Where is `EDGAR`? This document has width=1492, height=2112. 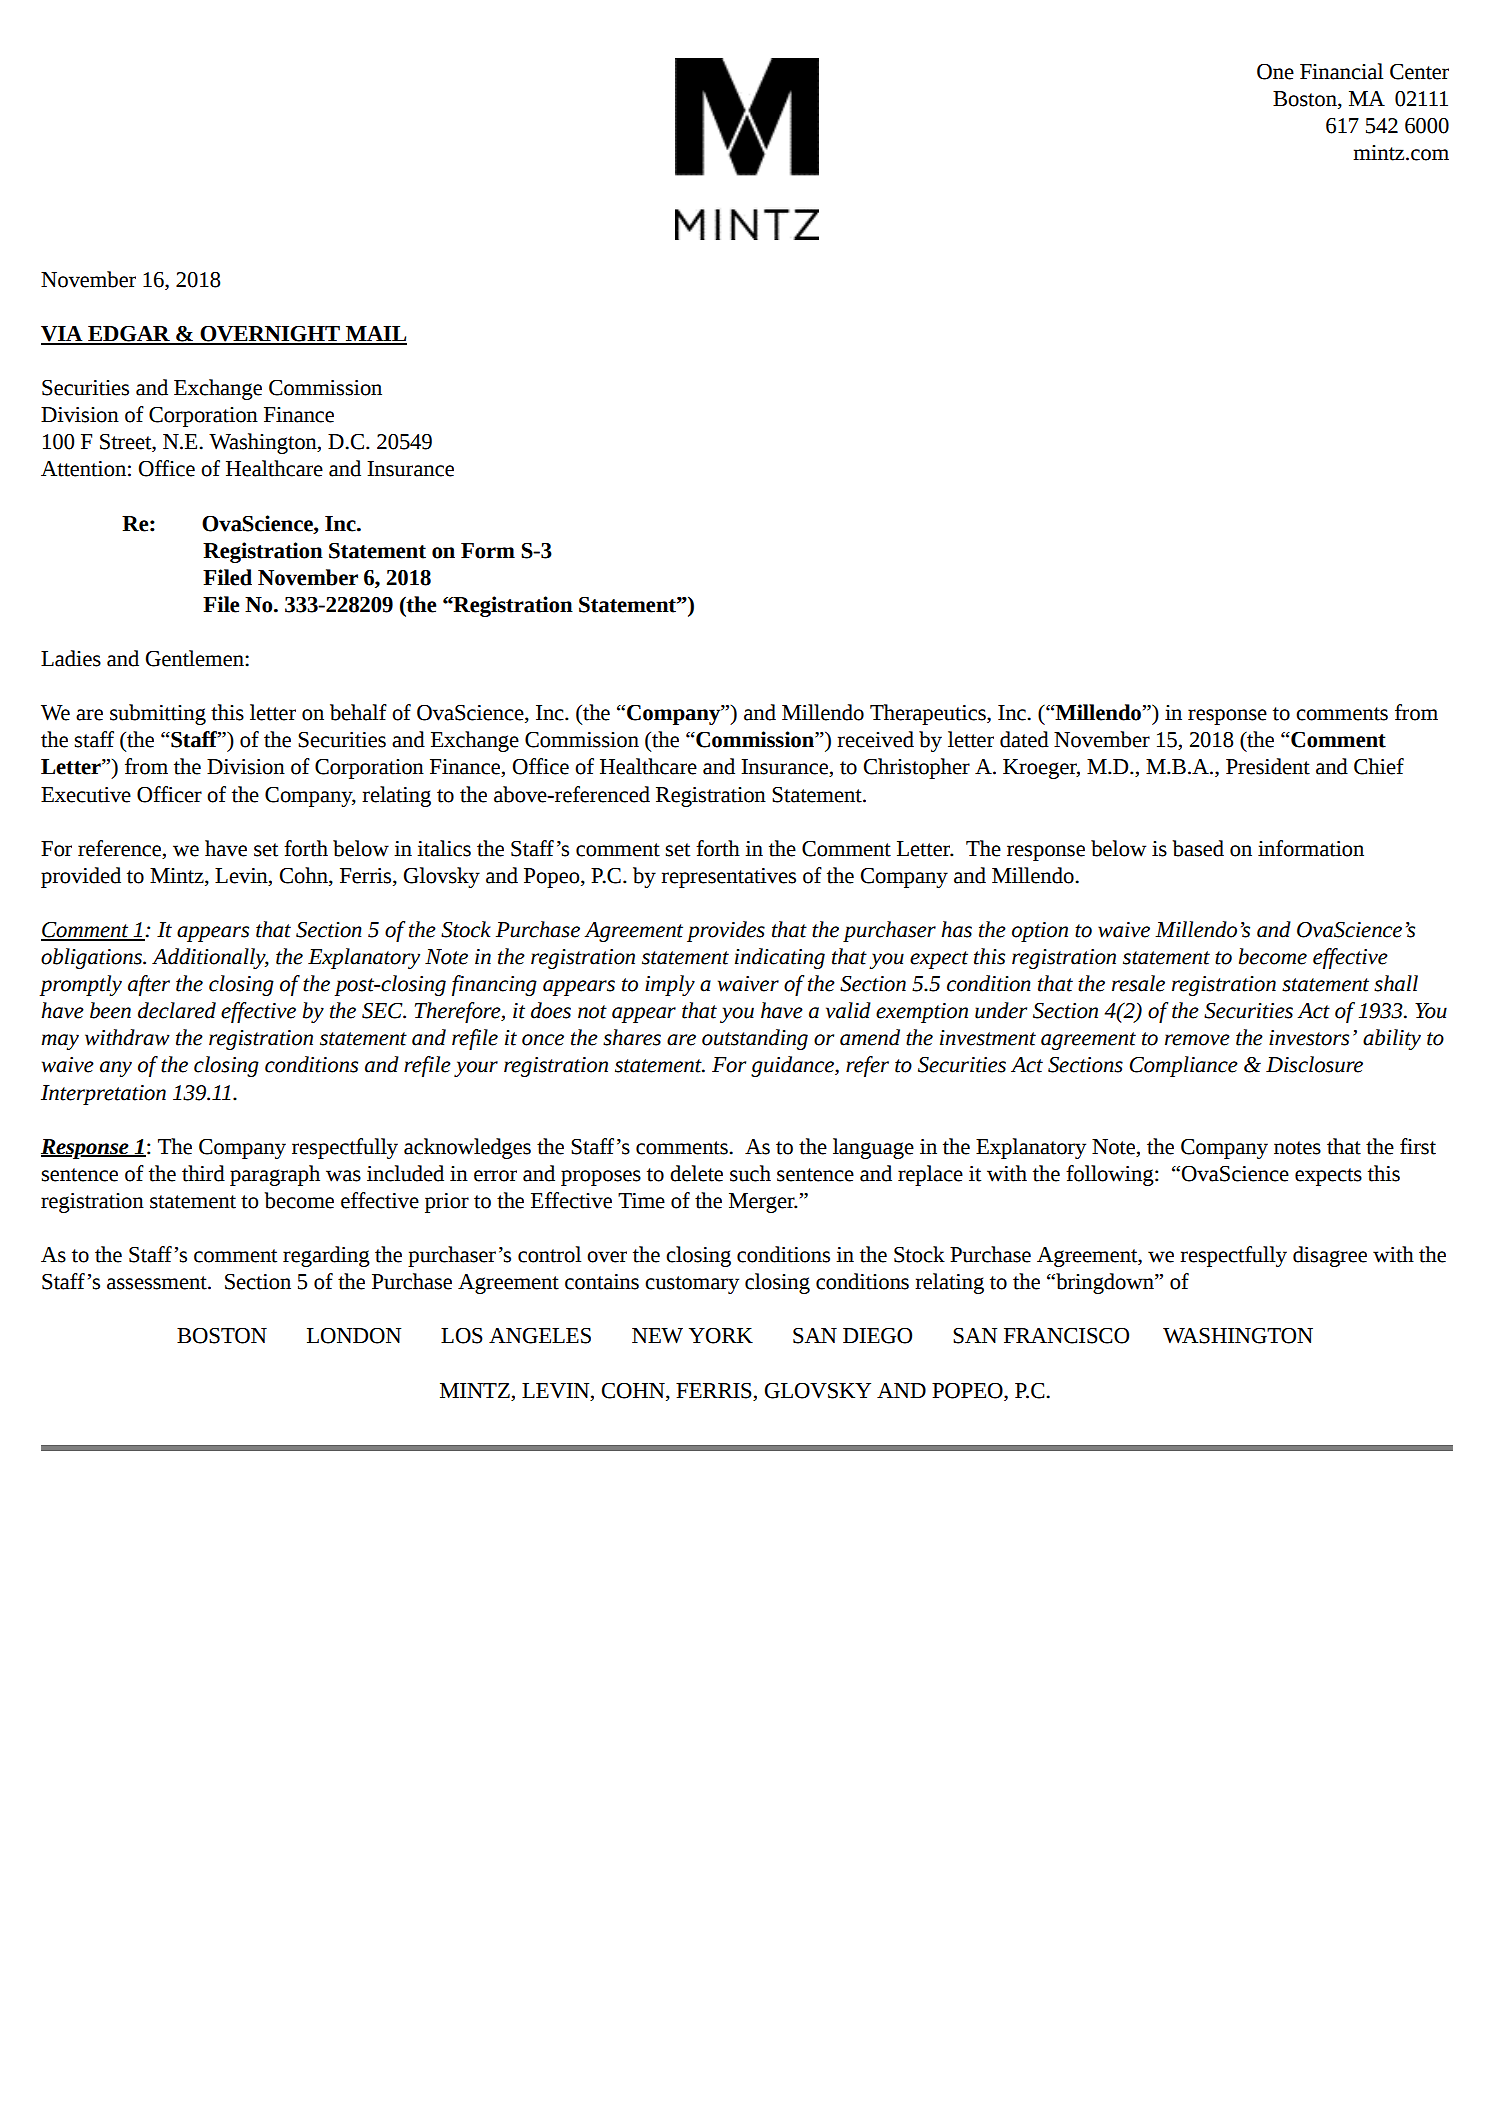 EDGAR is located at coordinates (129, 334).
